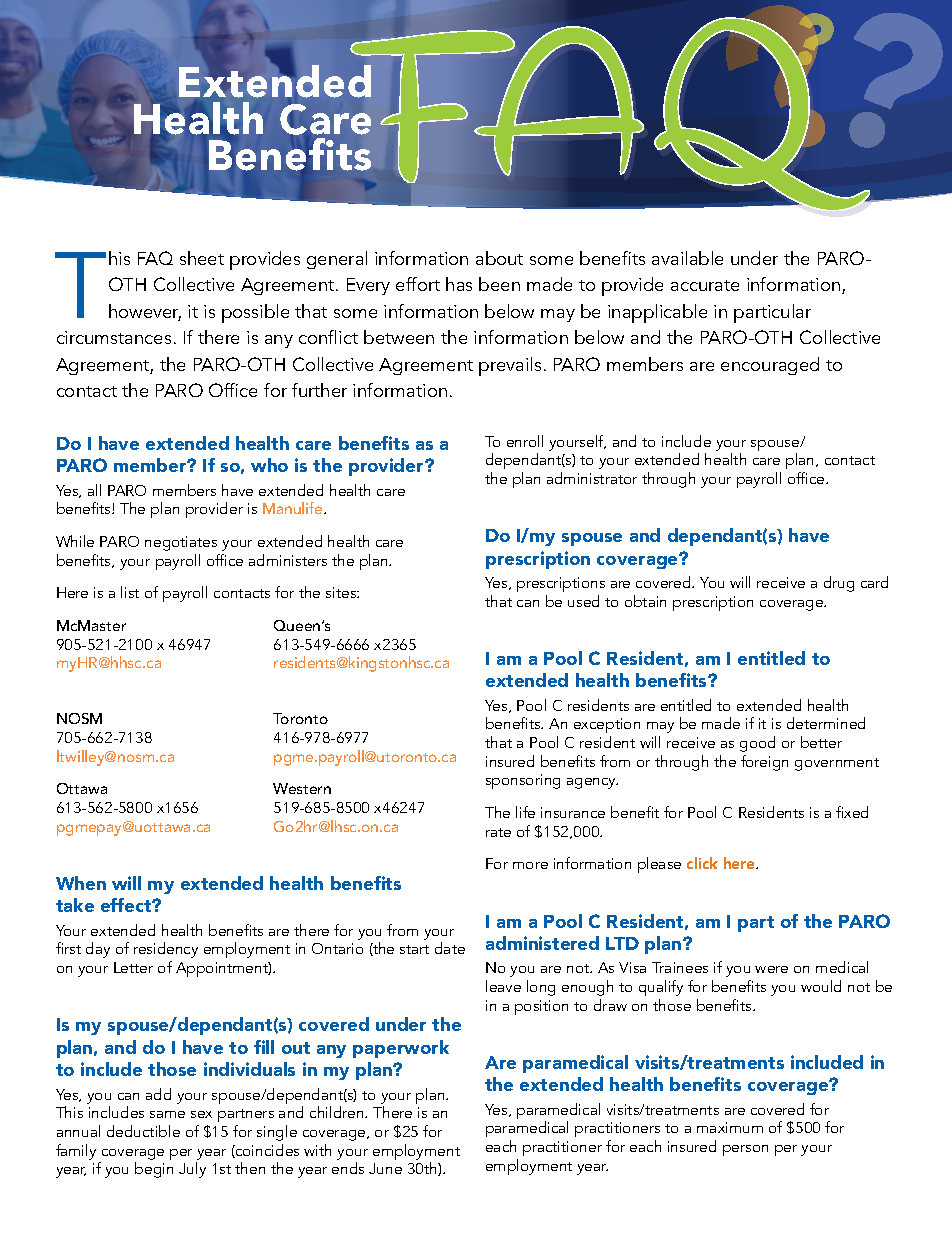 Image resolution: width=952 pixels, height=1233 pixels. Describe the element at coordinates (385, 1168) in the page. I see `June` at that location.
